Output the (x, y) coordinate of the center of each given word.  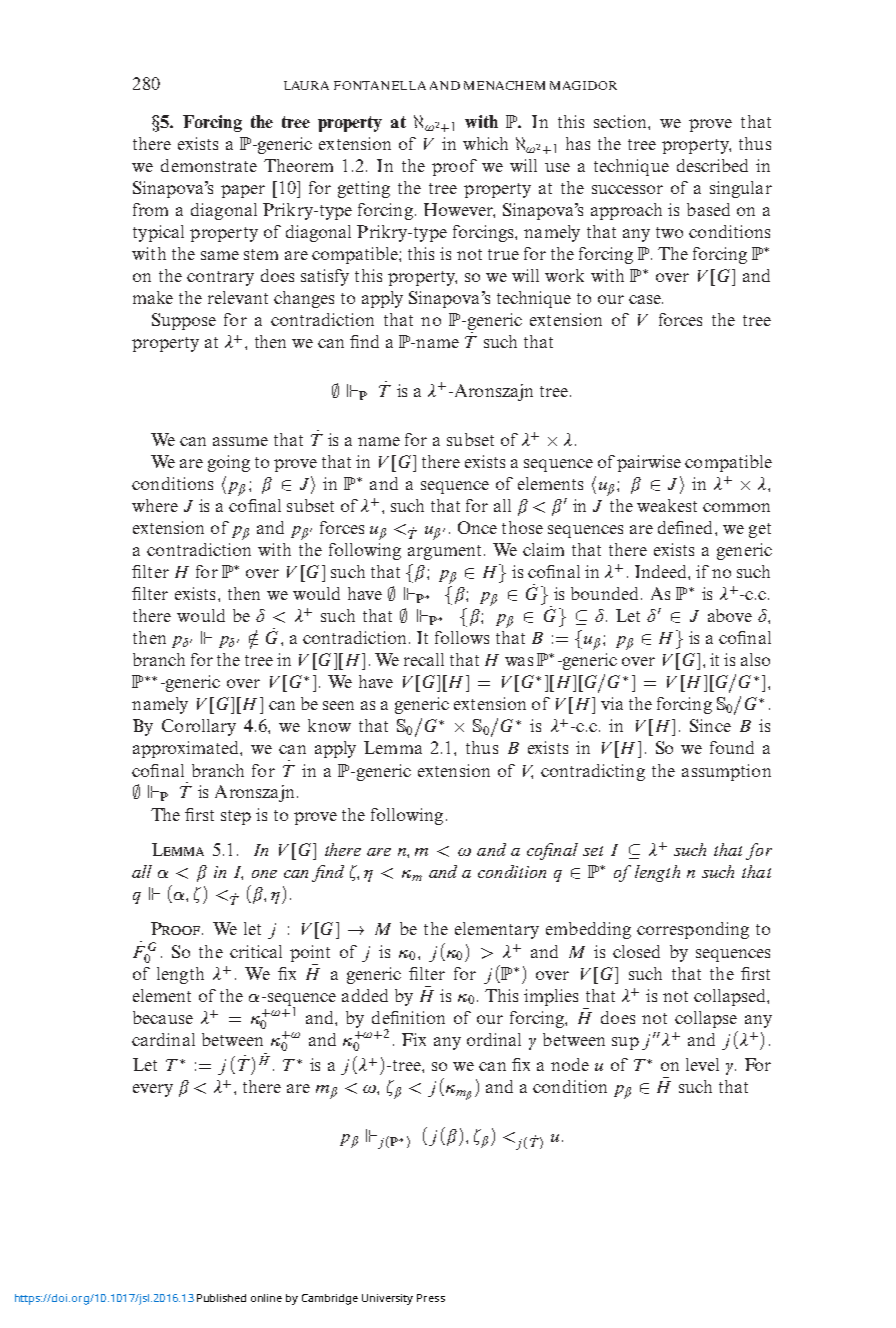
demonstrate (209, 165)
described (712, 165)
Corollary (199, 727)
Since (710, 725)
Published (221, 1298)
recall (424, 659)
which (485, 143)
